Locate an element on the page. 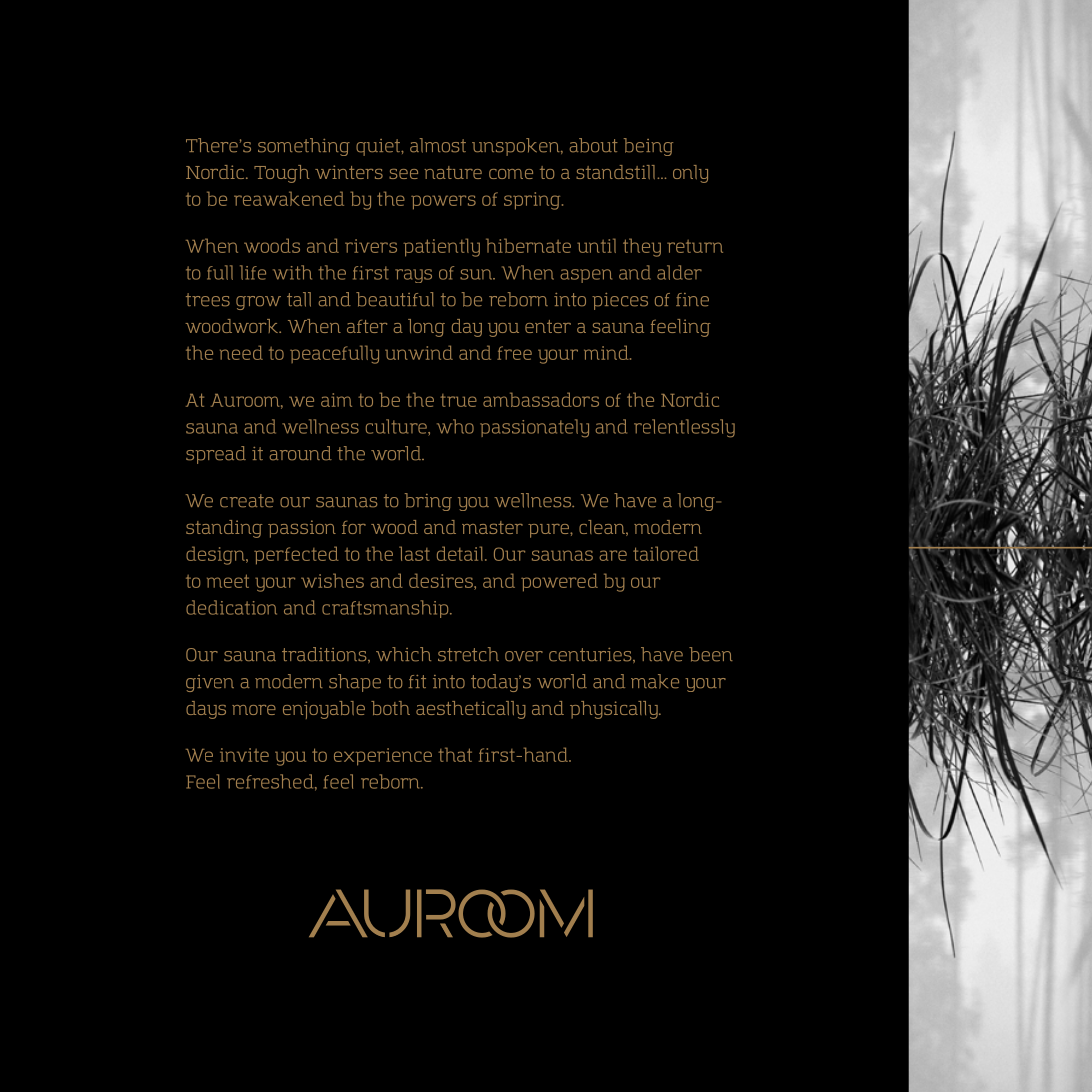  life is located at coordinates (253, 272).
